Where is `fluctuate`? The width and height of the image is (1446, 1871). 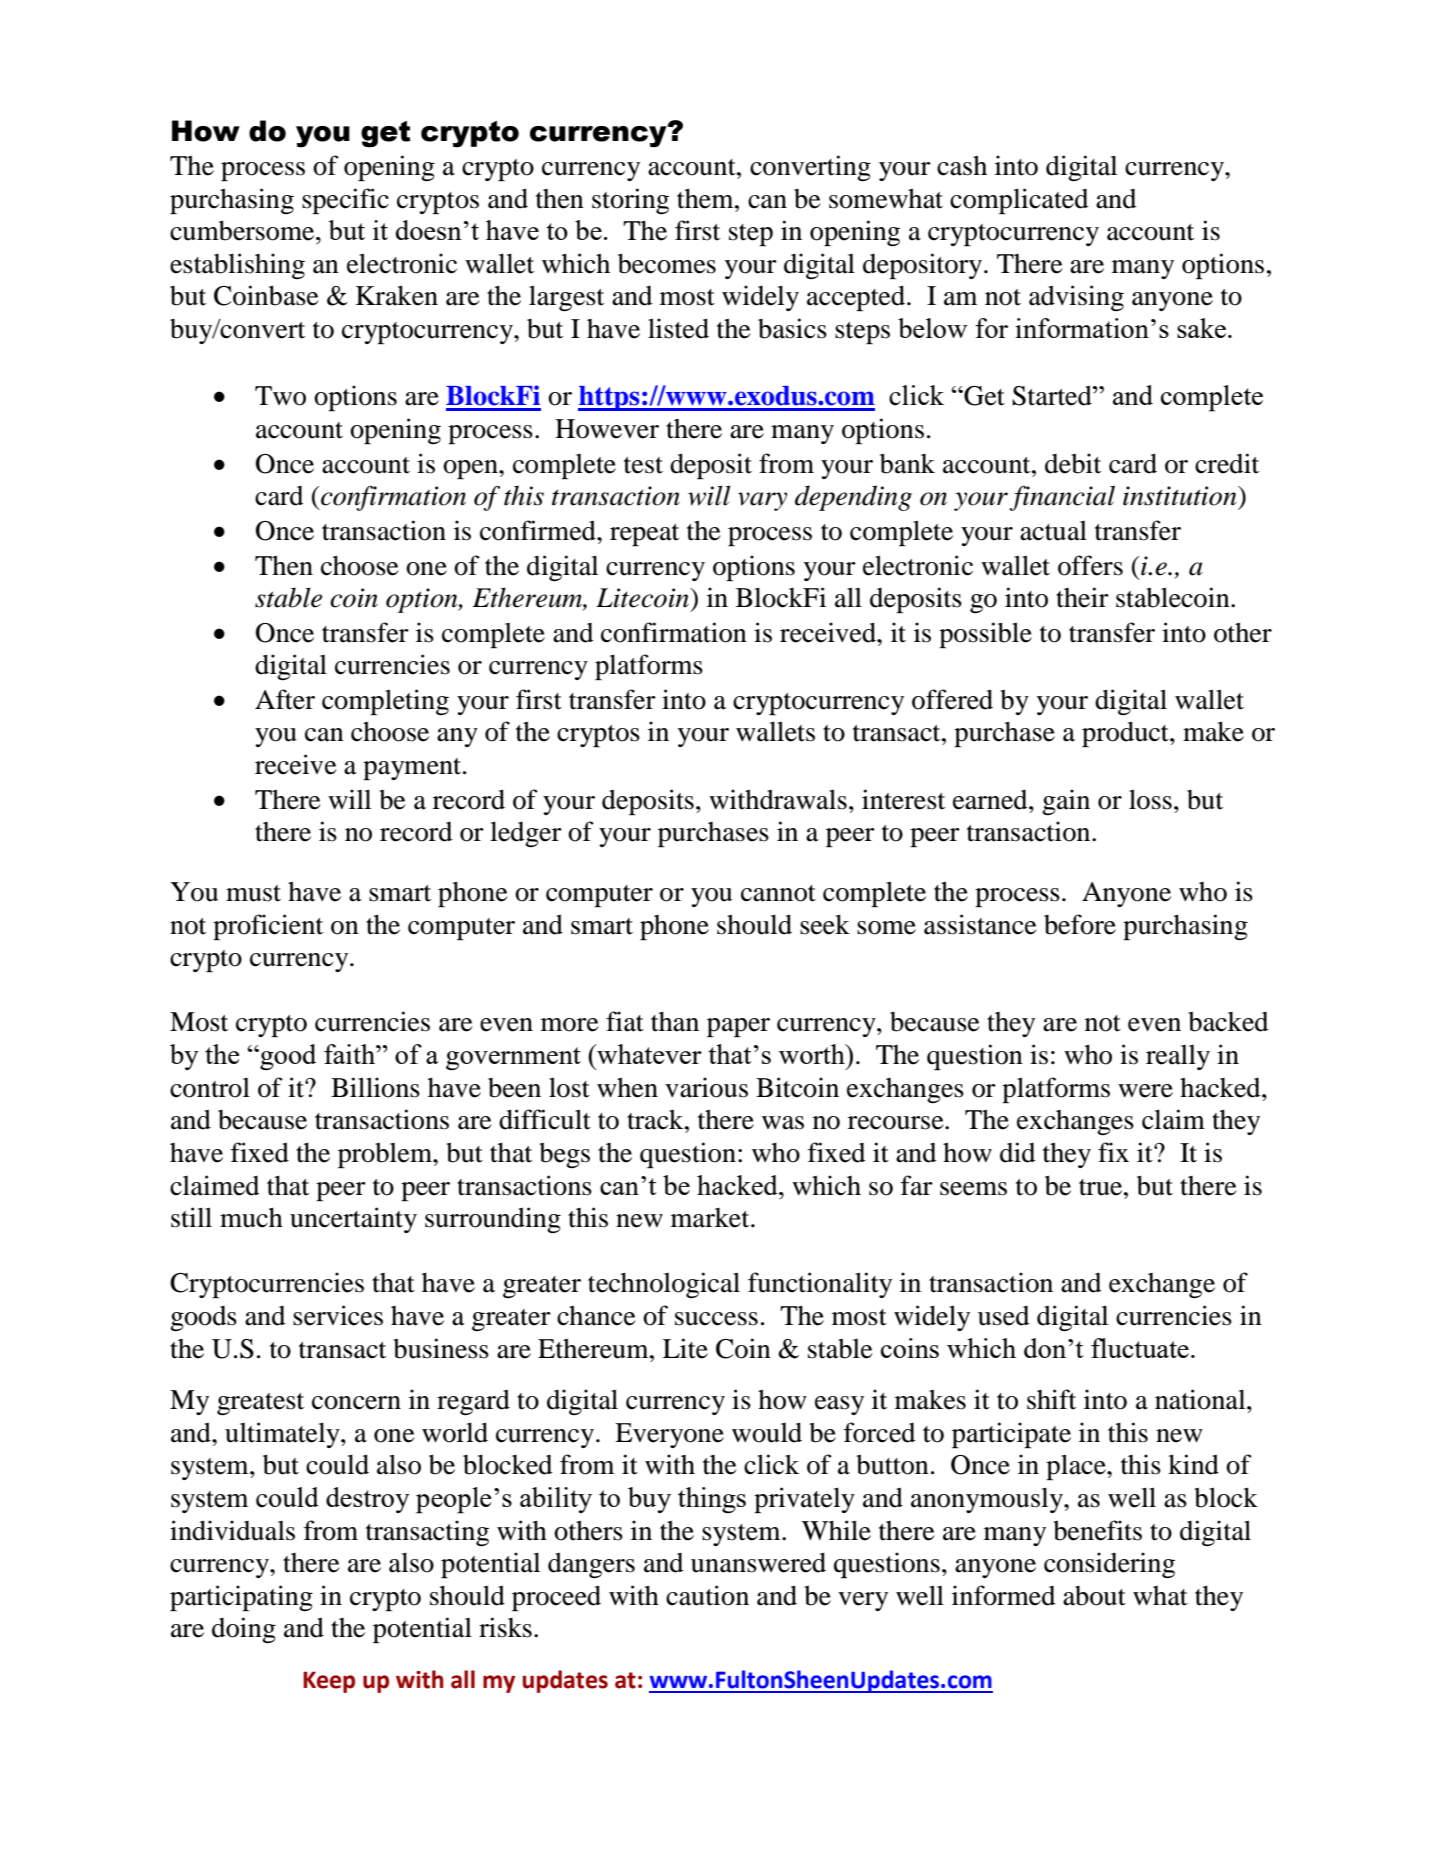
fluctuate is located at coordinates (1140, 1348).
